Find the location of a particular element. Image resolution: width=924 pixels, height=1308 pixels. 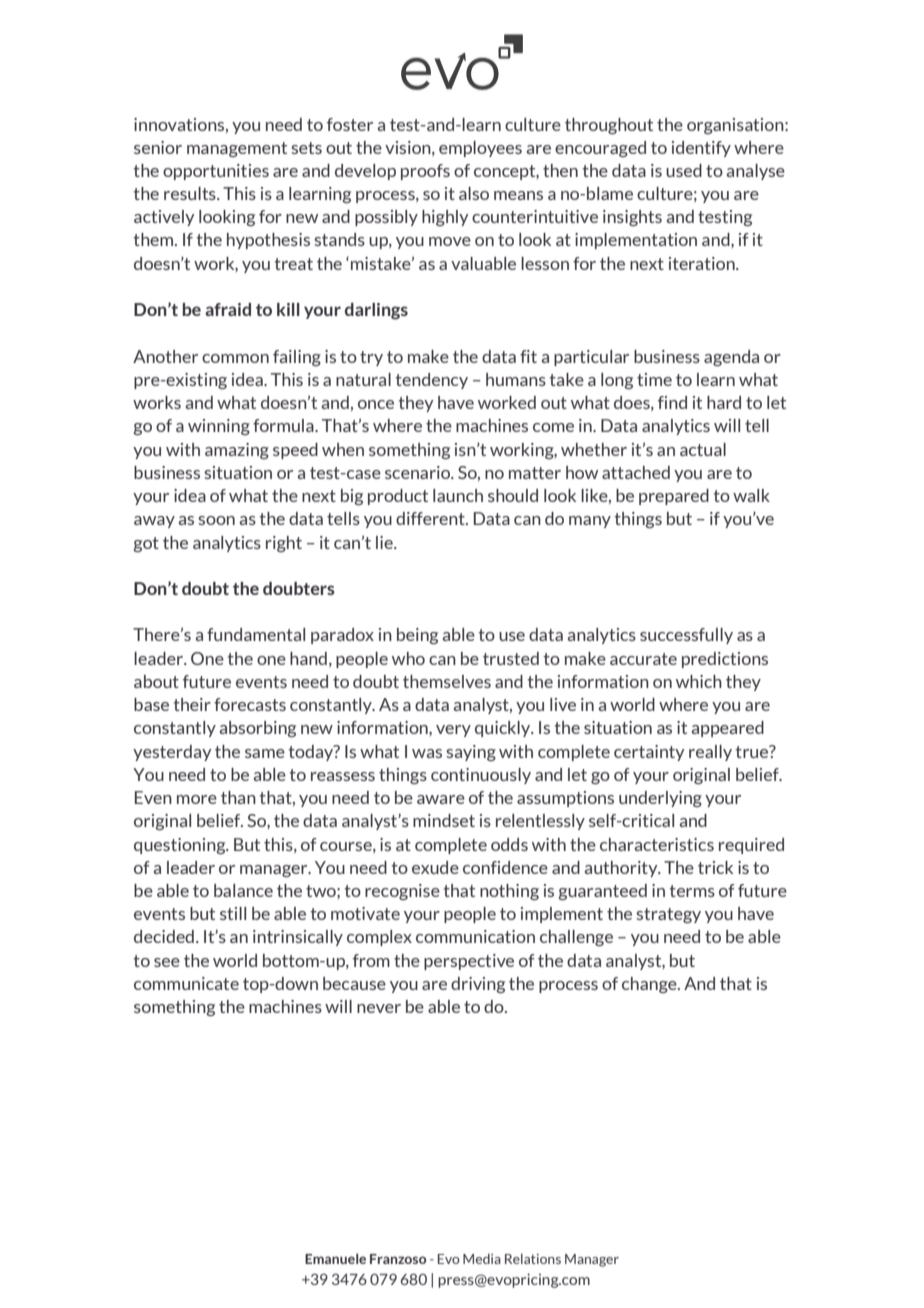

Media is located at coordinates (482, 1259).
